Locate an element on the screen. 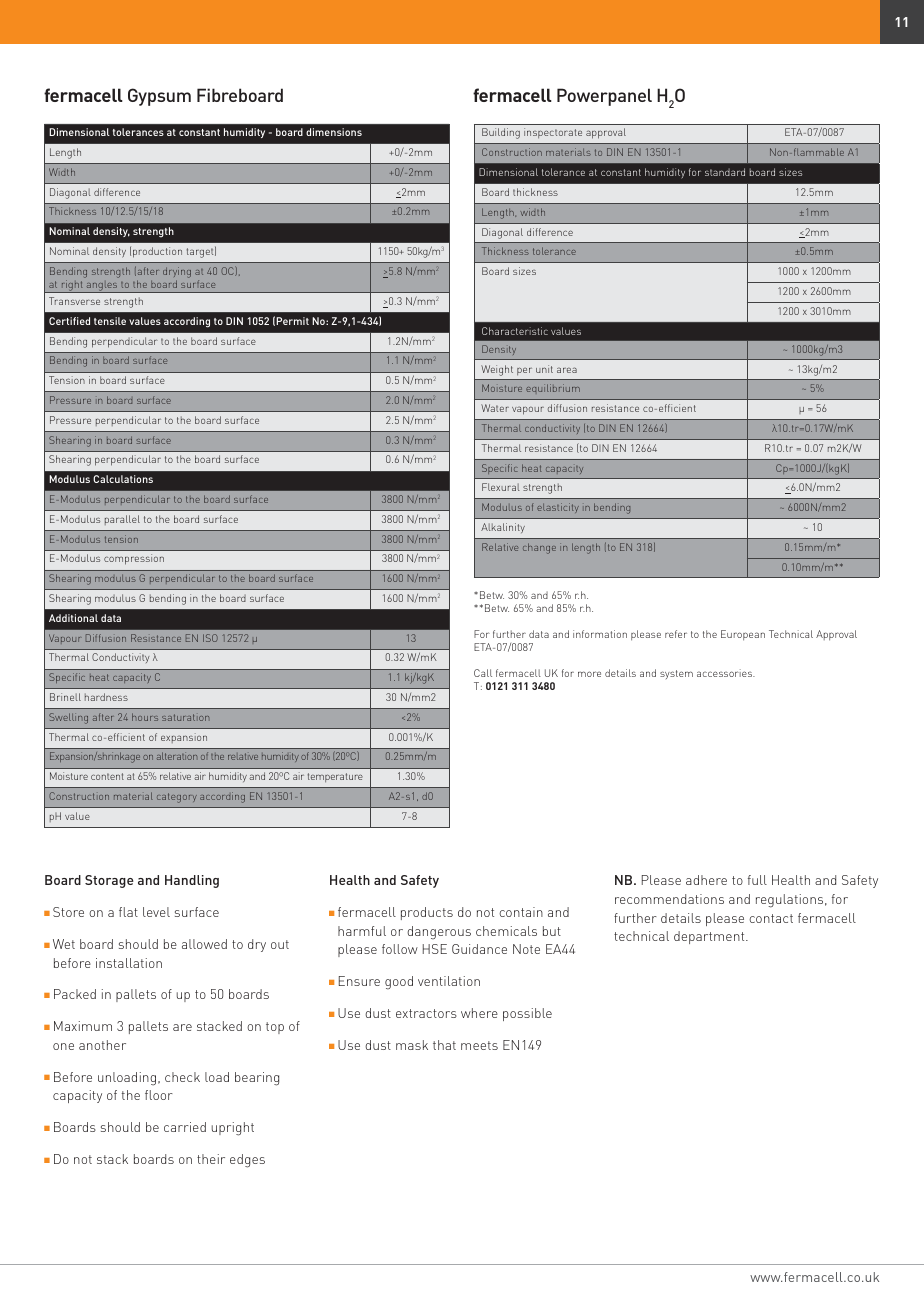 This screenshot has width=924, height=1308. standard is located at coordinates (725, 172).
